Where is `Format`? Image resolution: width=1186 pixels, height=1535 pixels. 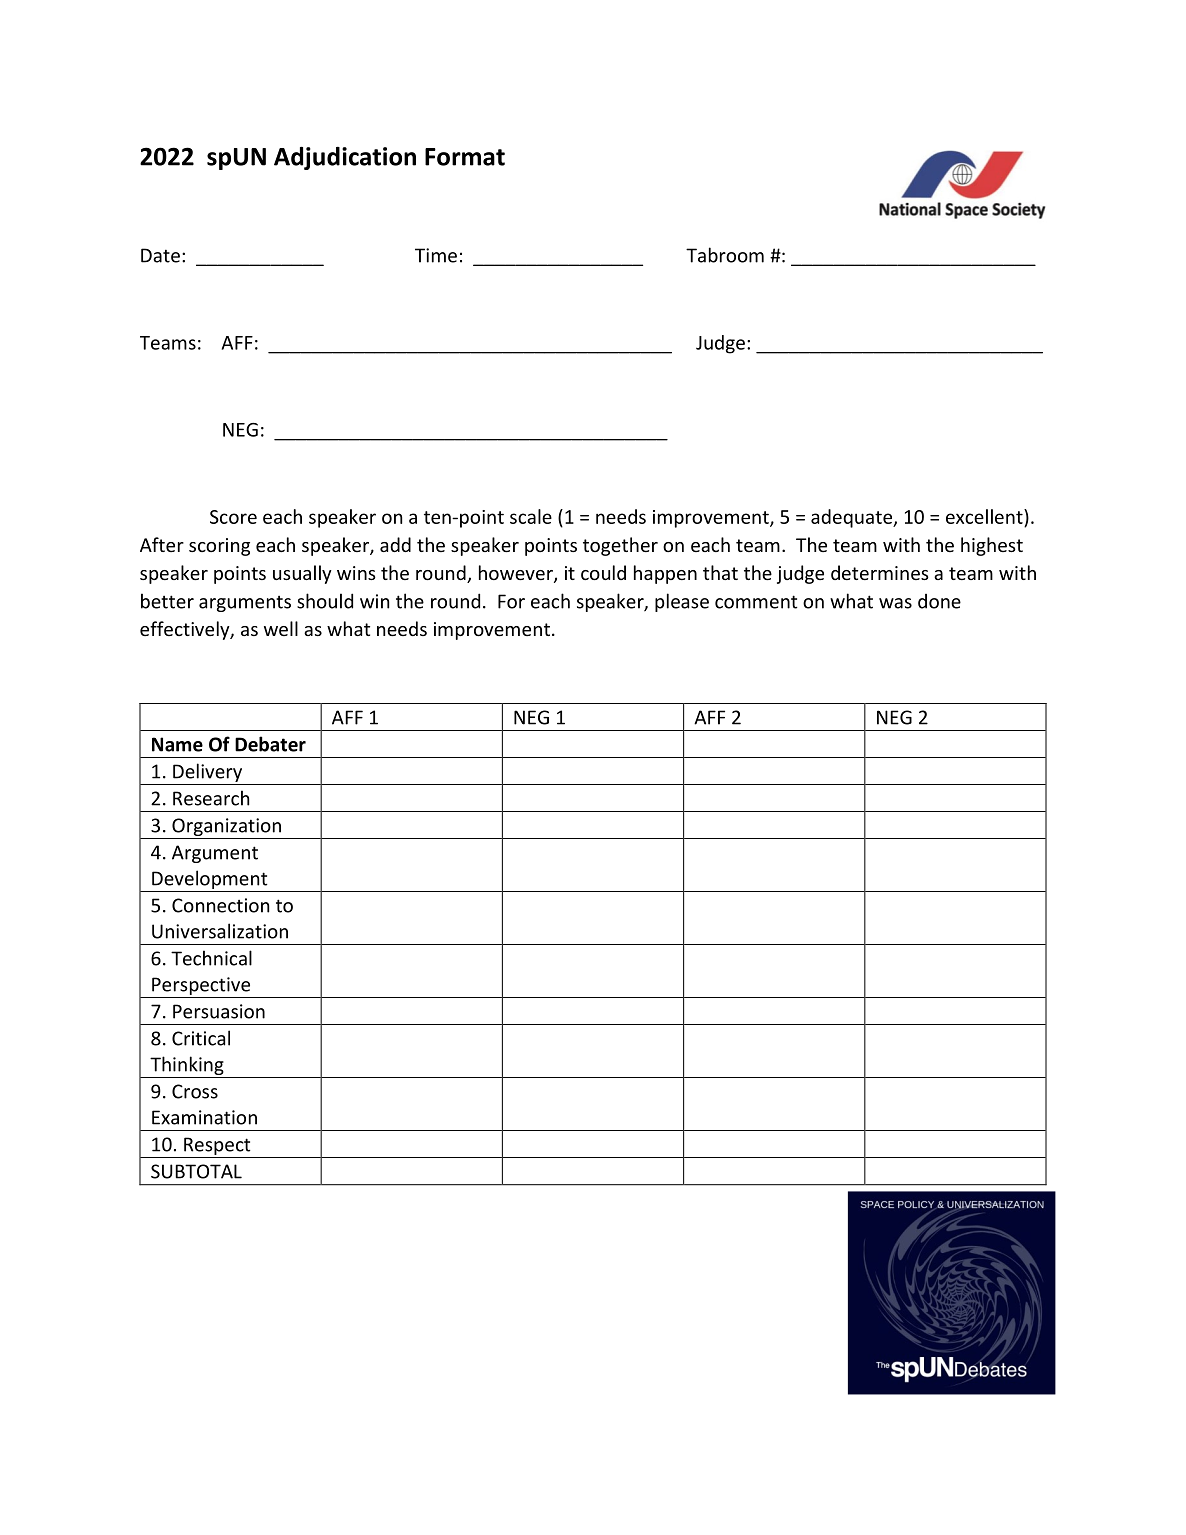 Format is located at coordinates (465, 157).
